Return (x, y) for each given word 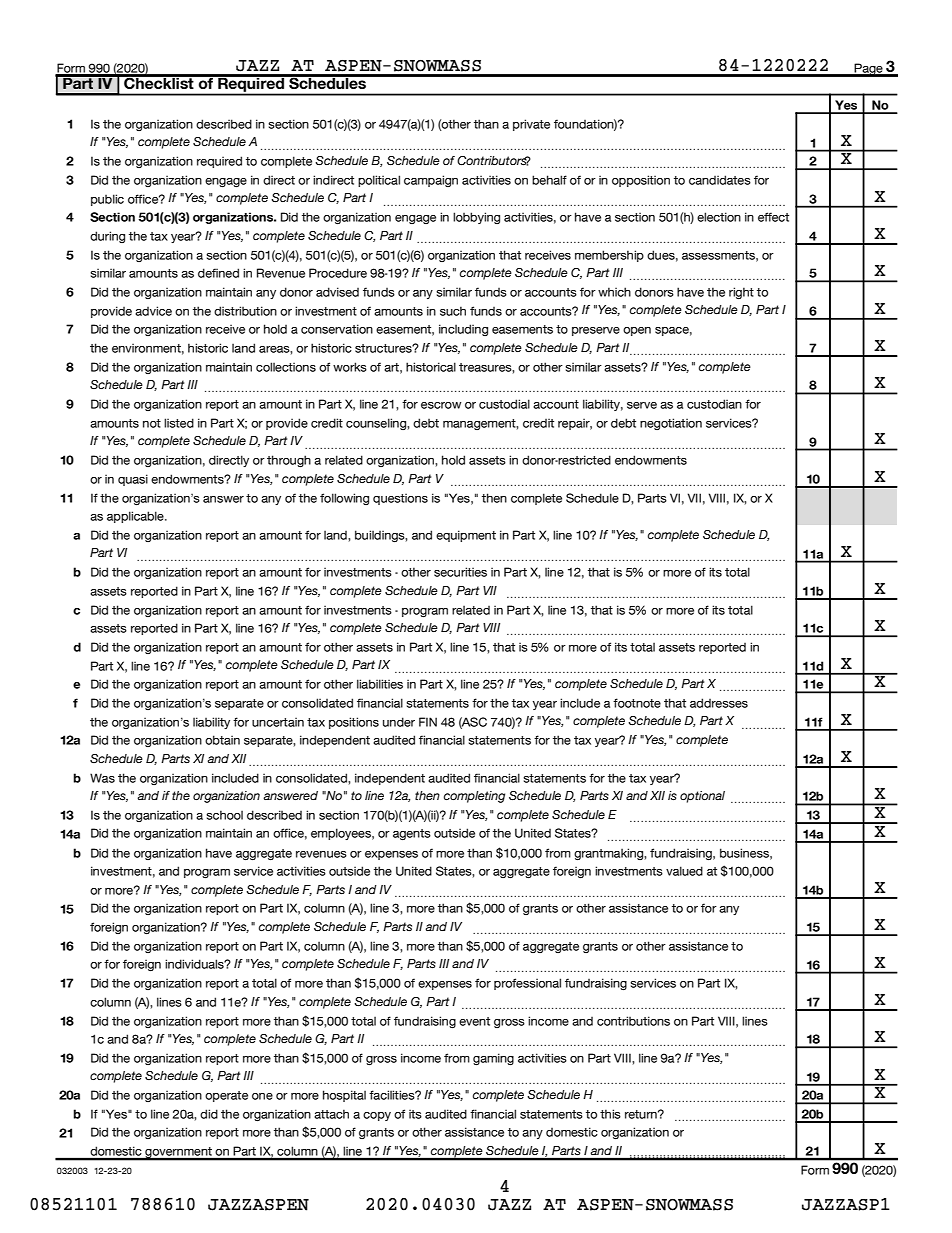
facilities (393, 1095)
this (610, 1114)
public (107, 200)
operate (226, 1096)
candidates (720, 180)
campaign (431, 181)
